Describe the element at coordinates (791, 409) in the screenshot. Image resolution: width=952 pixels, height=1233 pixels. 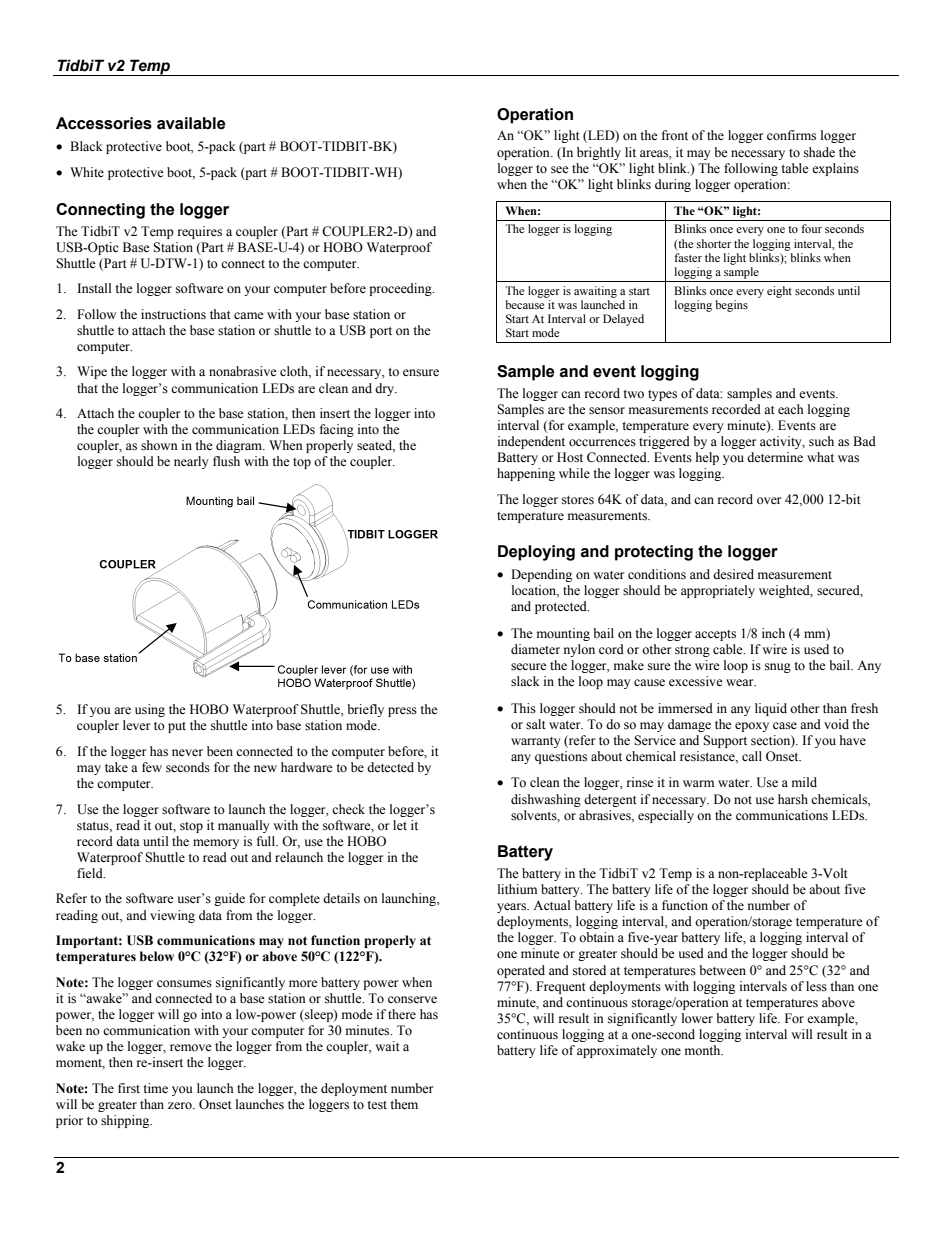
I see `each` at that location.
